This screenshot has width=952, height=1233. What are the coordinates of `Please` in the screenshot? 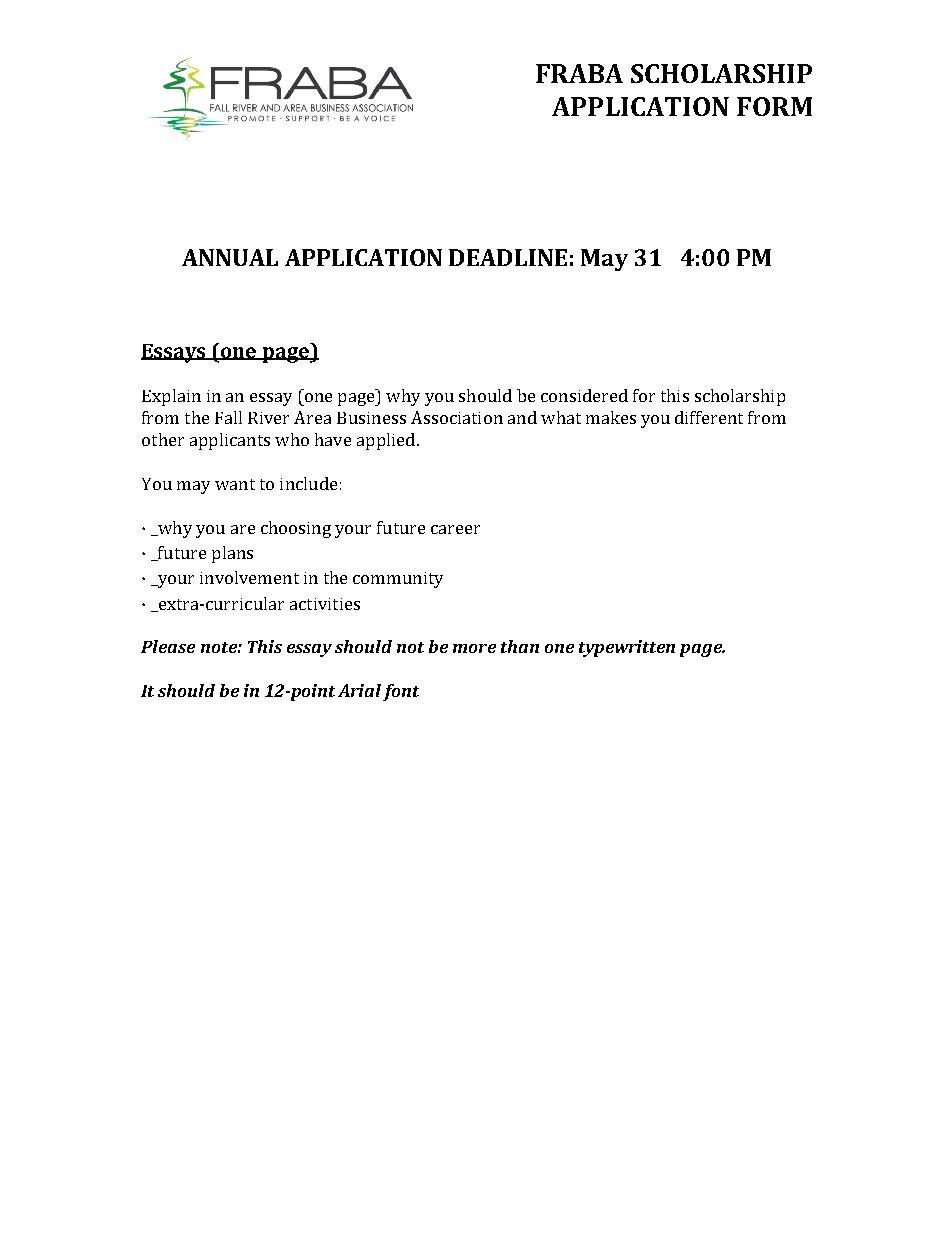 It's located at (168, 646).
